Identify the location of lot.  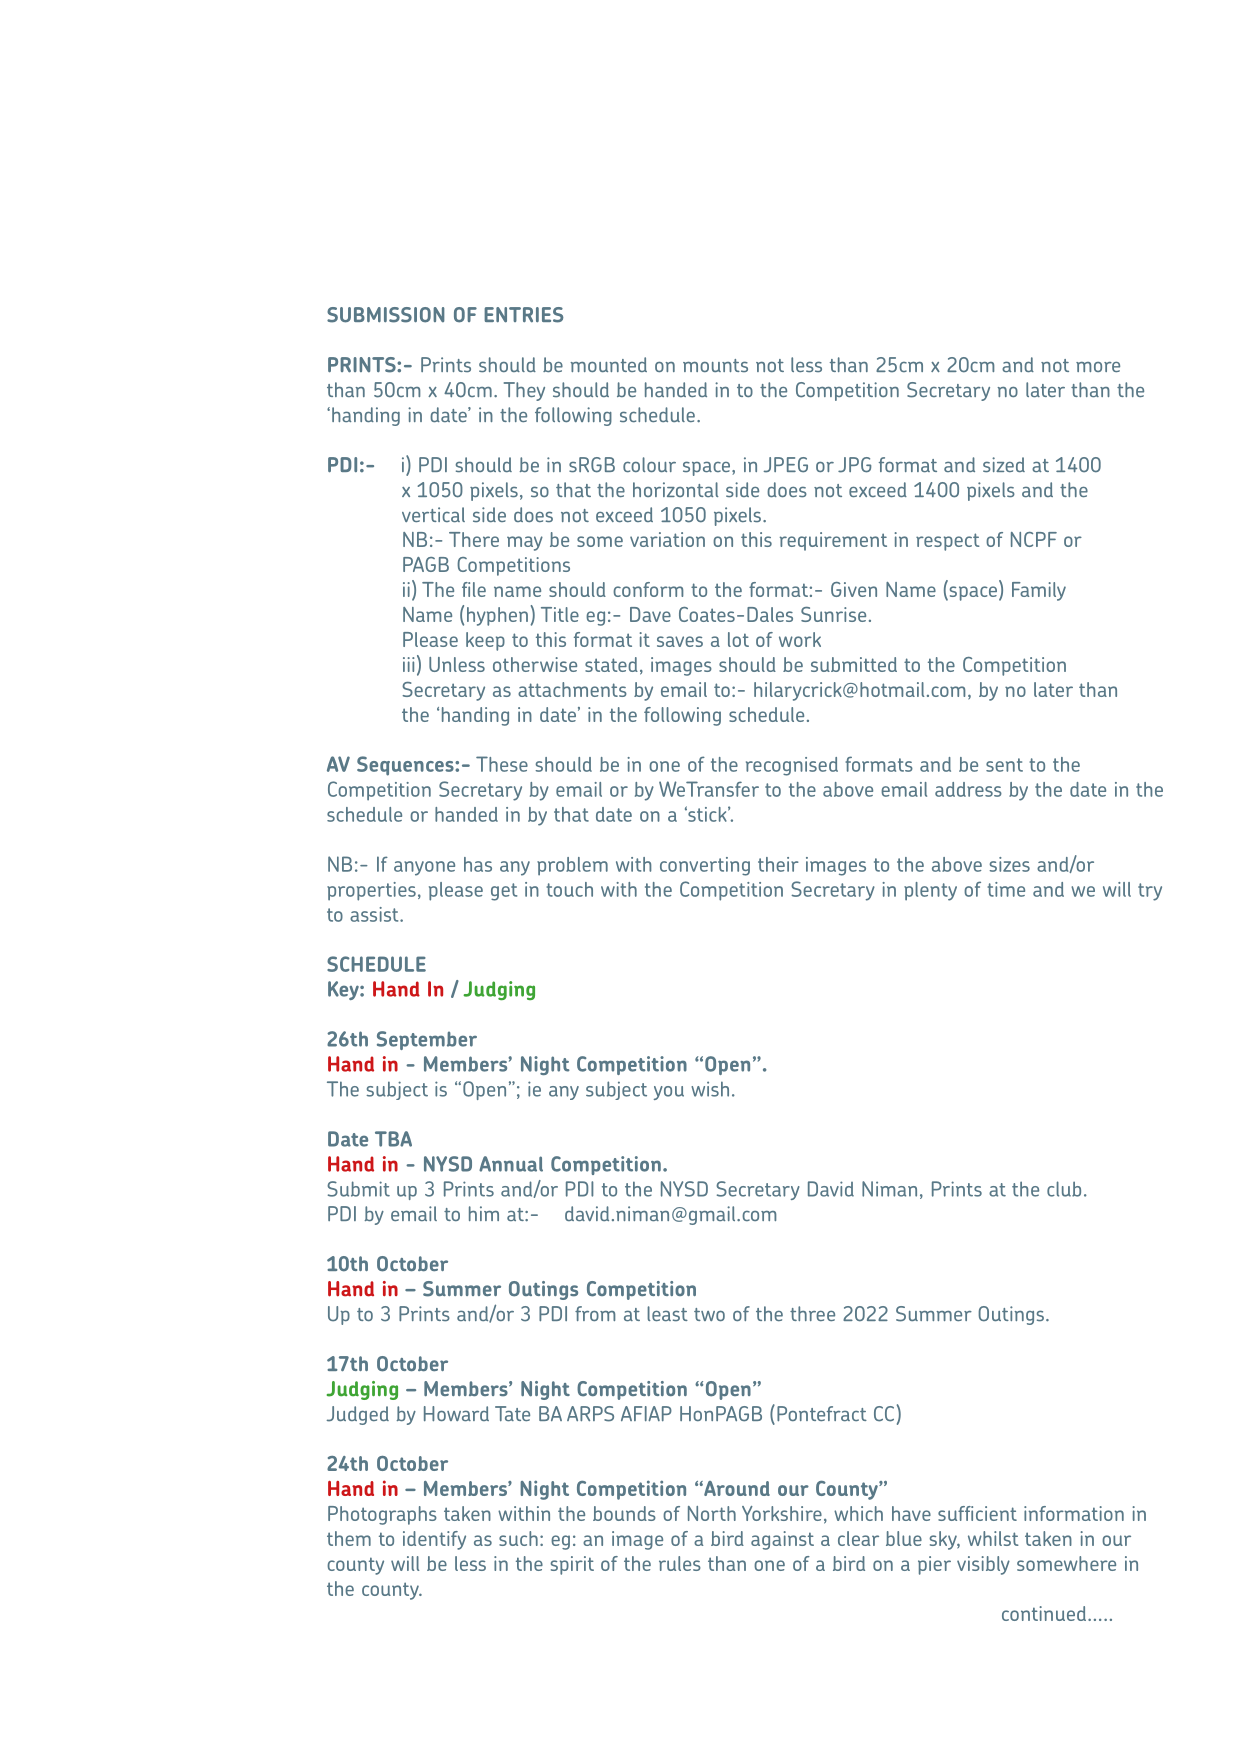
(738, 639).
